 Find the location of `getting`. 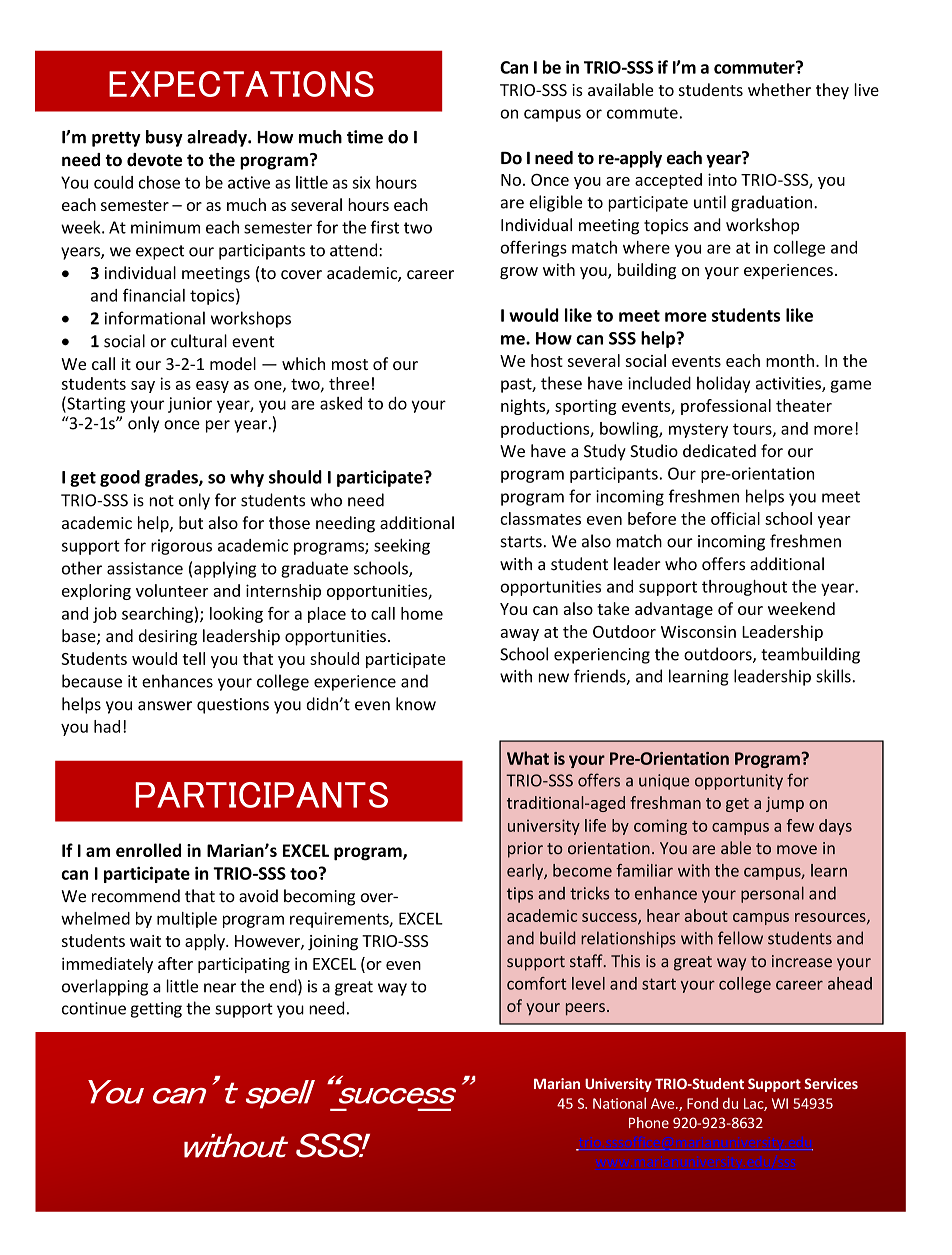

getting is located at coordinates (156, 1010).
